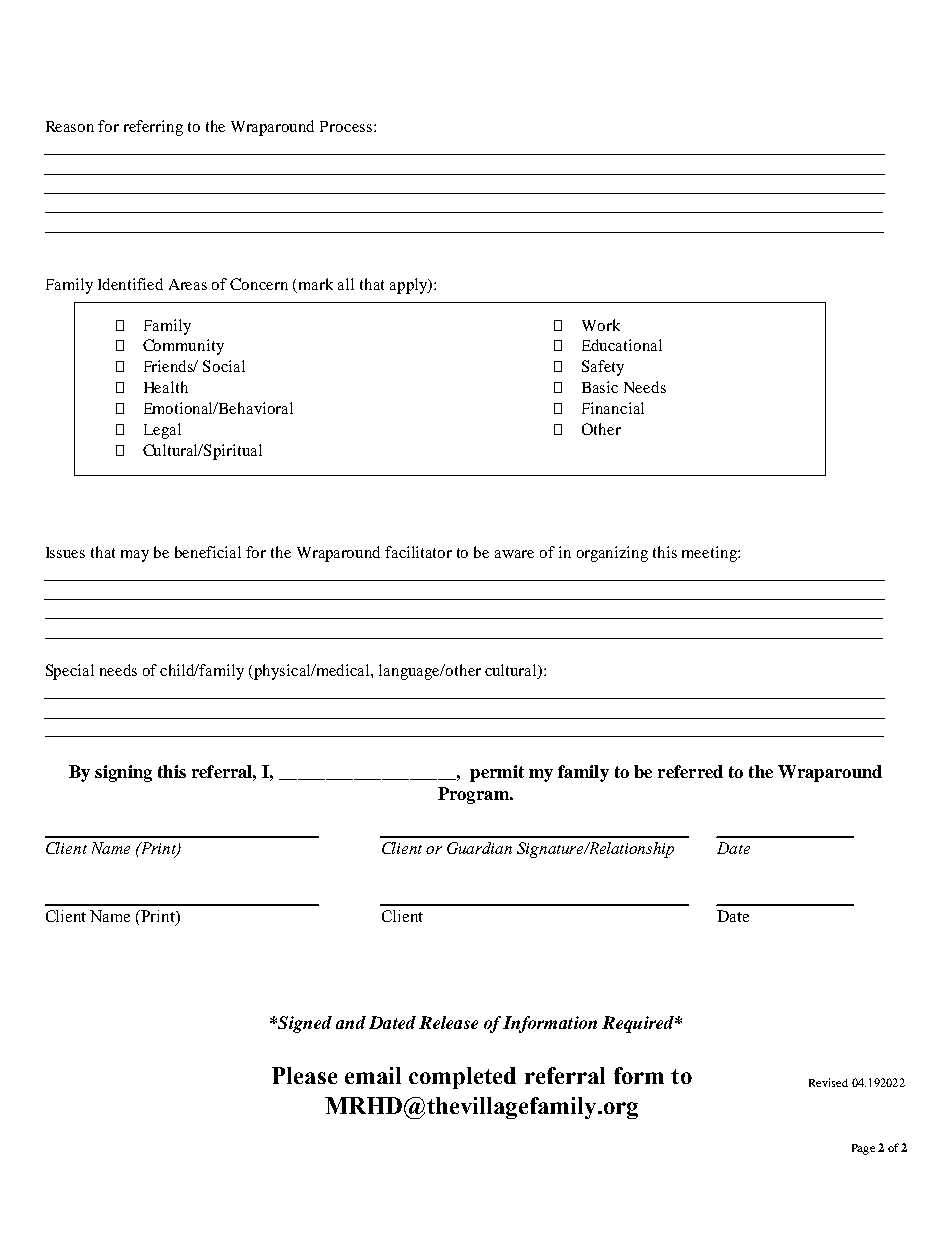 The height and width of the screenshot is (1233, 952). What do you see at coordinates (418, 552) in the screenshot?
I see `facilitator` at bounding box center [418, 552].
